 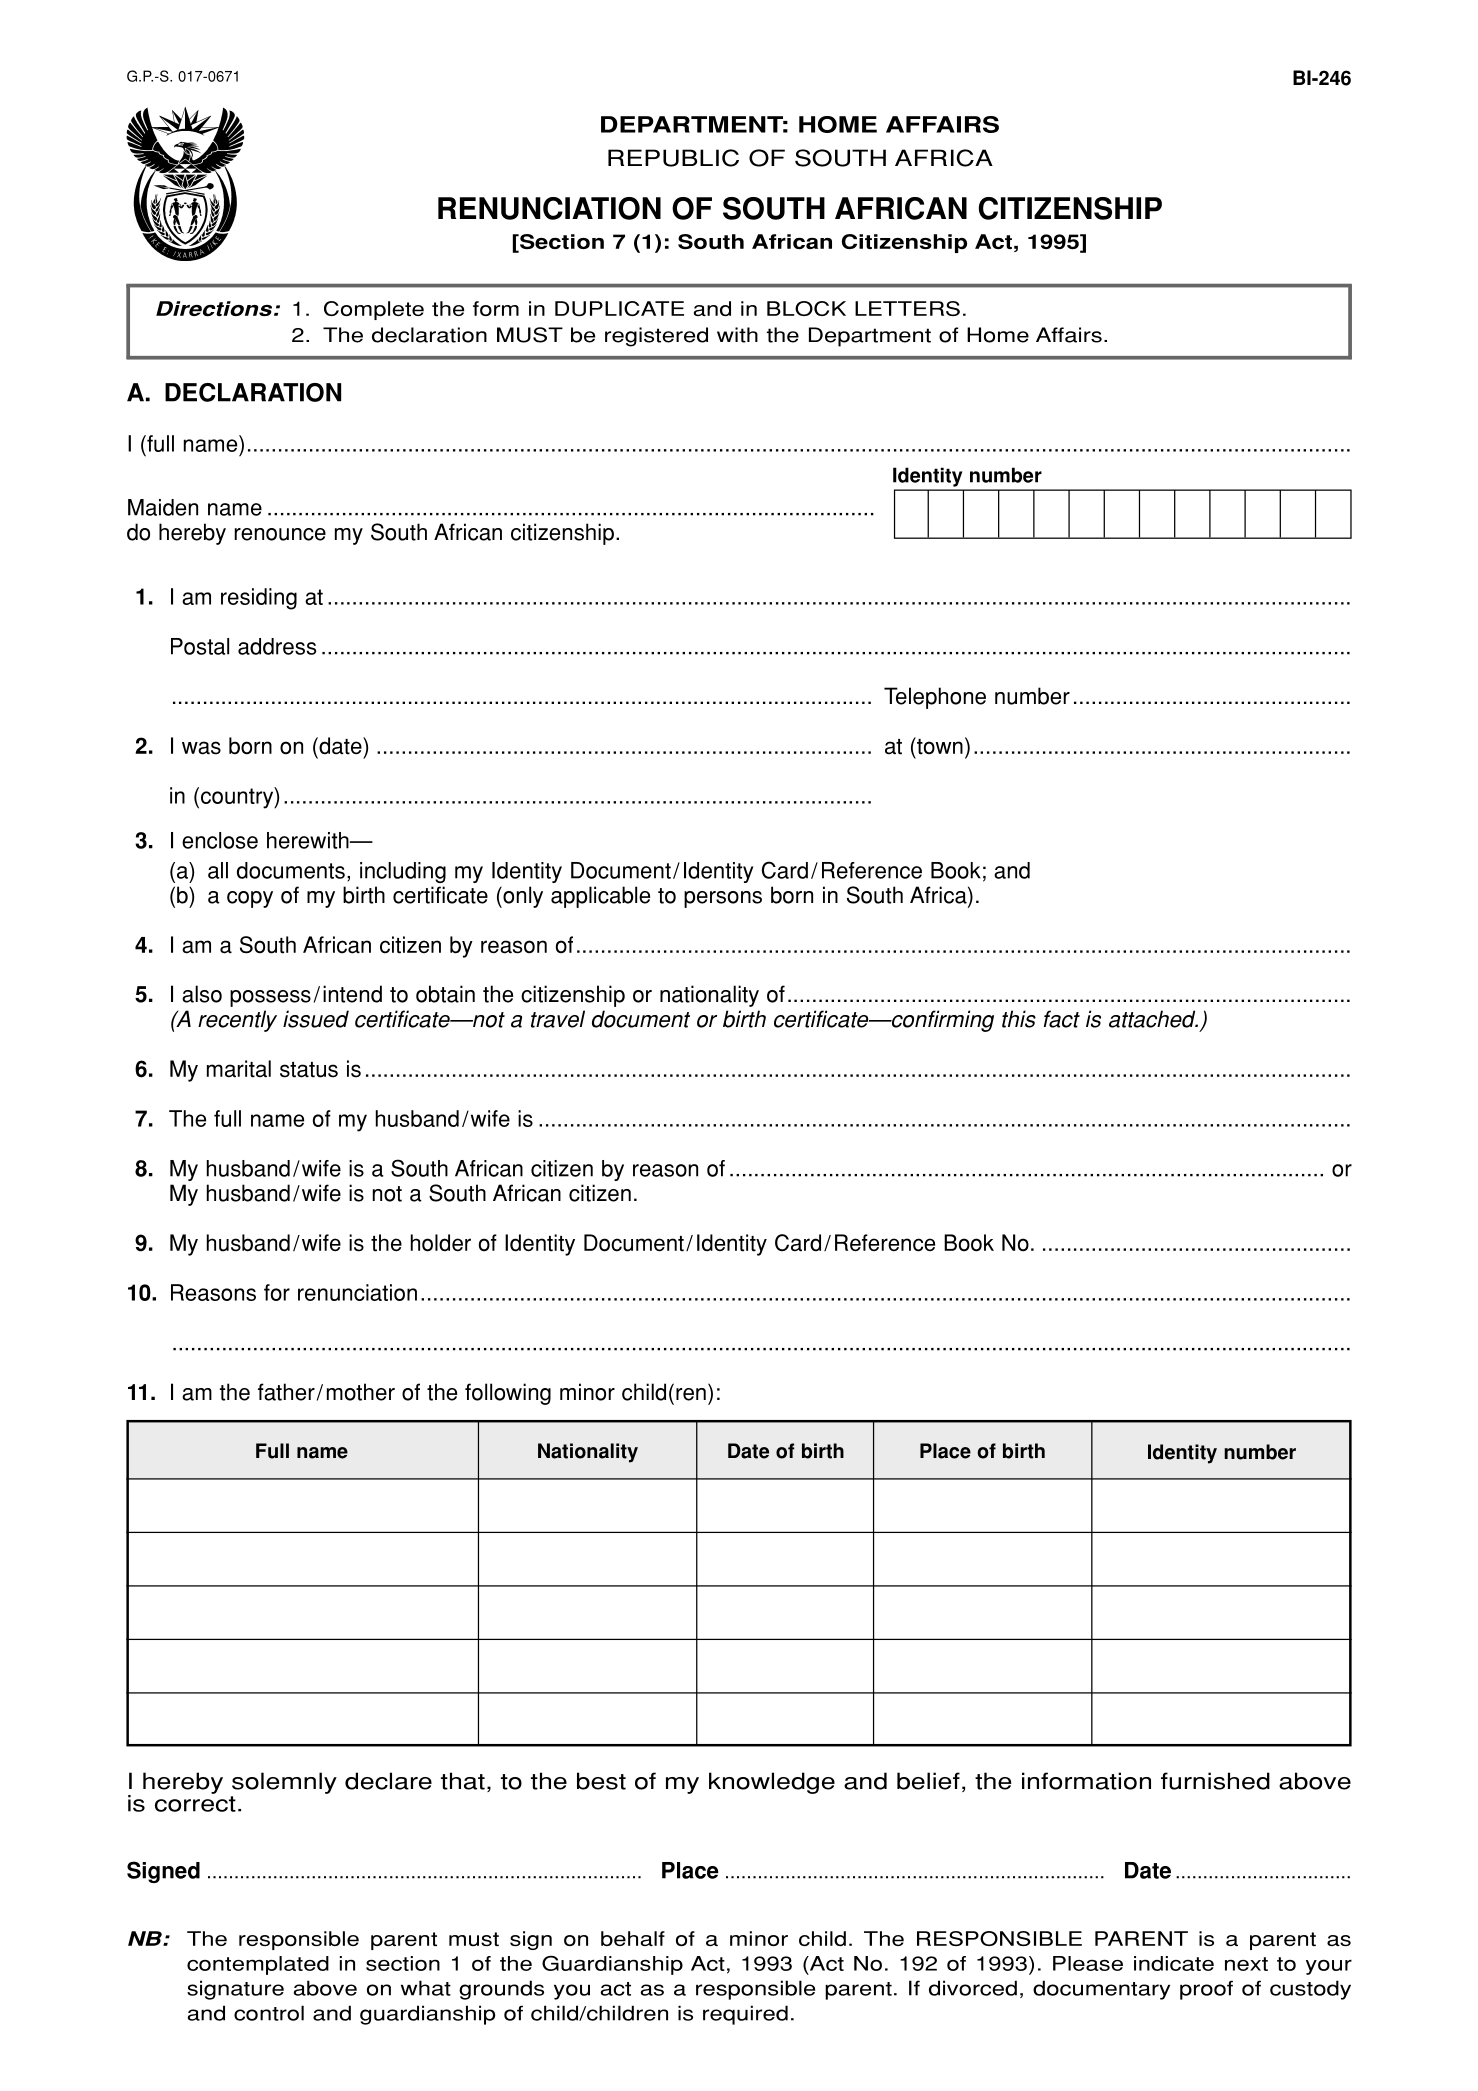 What do you see at coordinates (258, 1965) in the screenshot?
I see `contemplated` at bounding box center [258, 1965].
